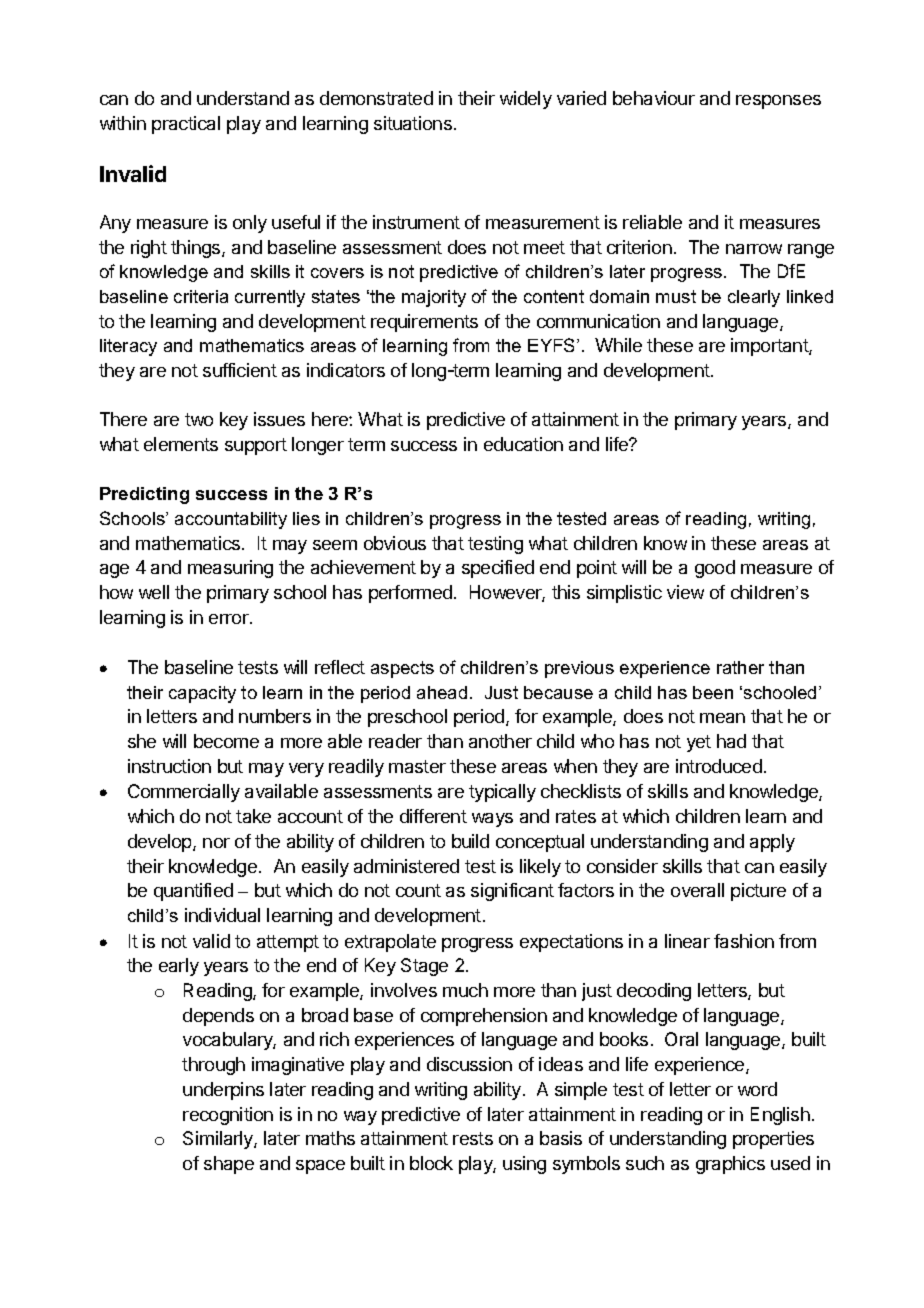 The image size is (924, 1308). I want to click on situations, so click(413, 123).
